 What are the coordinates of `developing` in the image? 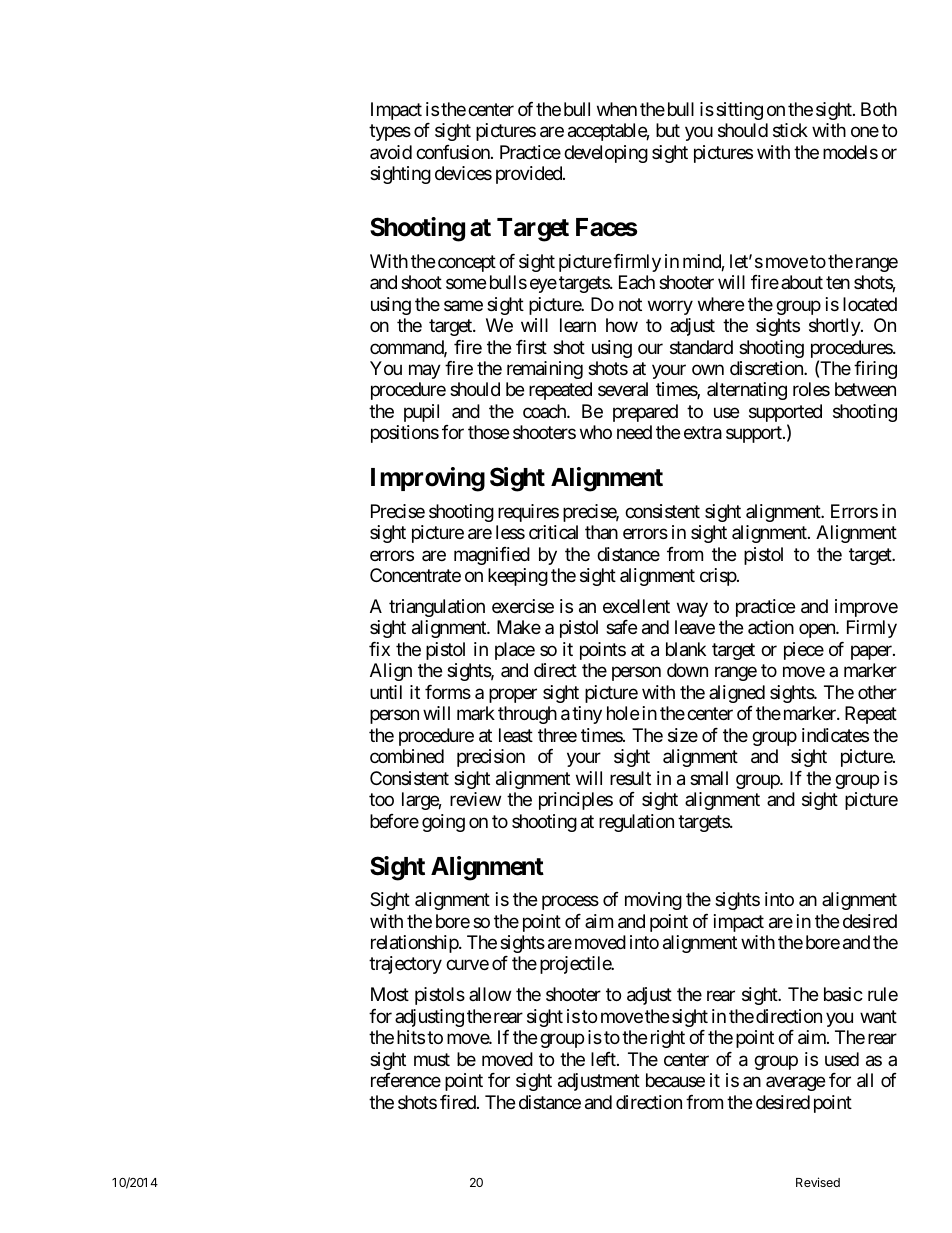 It's located at (606, 154).
